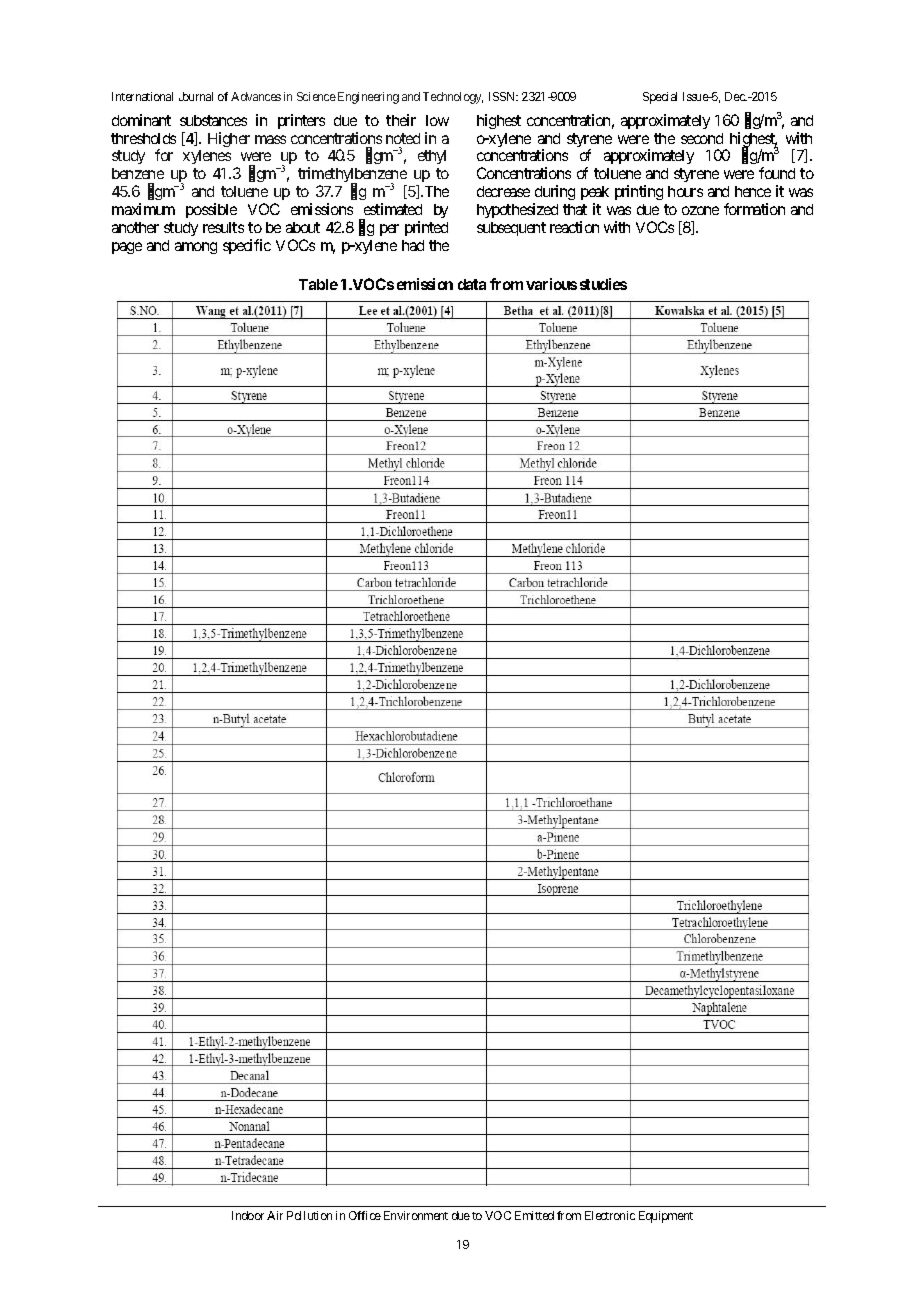  I want to click on Environment, so click(416, 1215).
